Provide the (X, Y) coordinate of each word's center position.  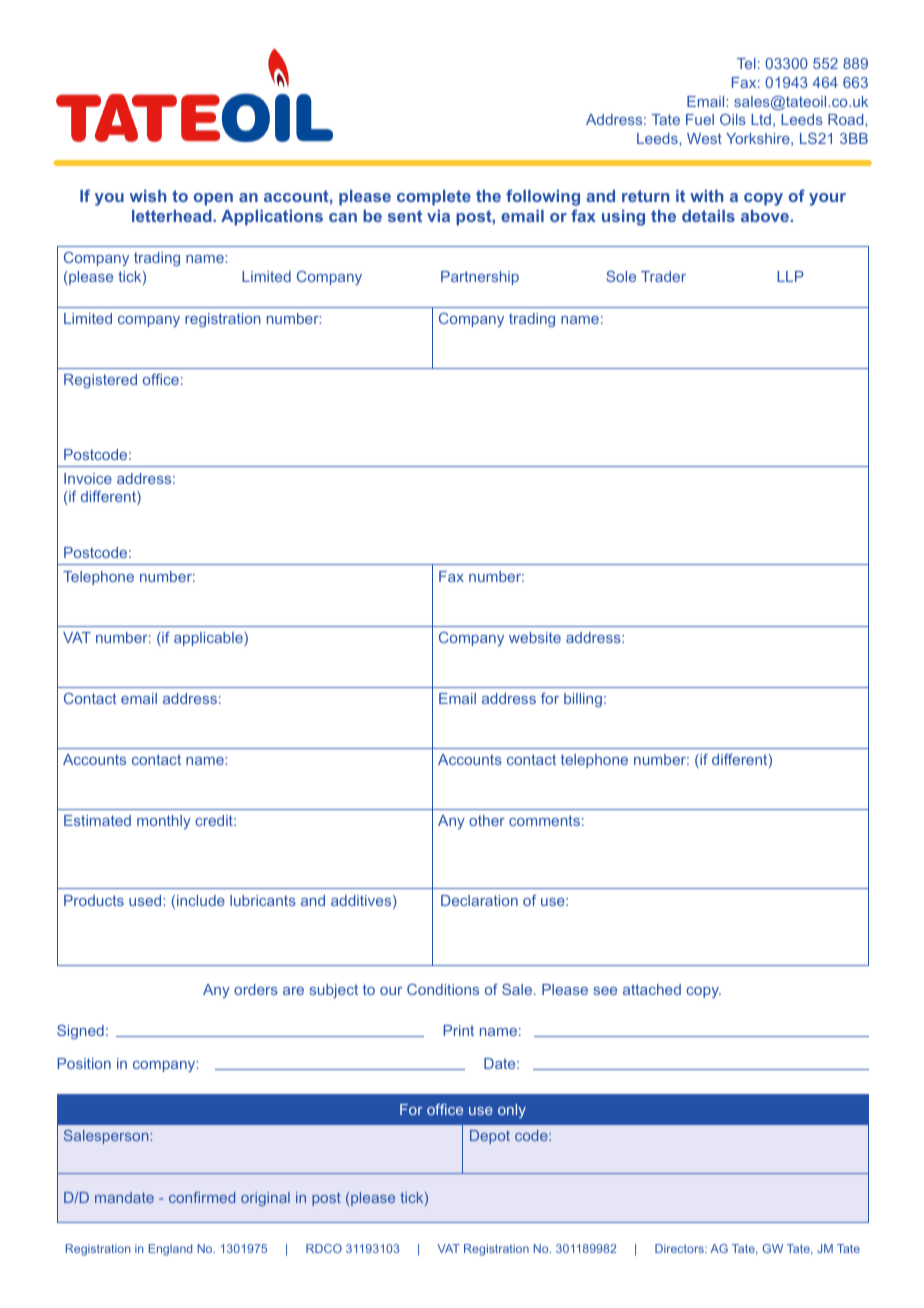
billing (583, 700)
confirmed (202, 1197)
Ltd (761, 119)
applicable (209, 639)
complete (434, 198)
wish (148, 196)
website (535, 637)
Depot (490, 1137)
